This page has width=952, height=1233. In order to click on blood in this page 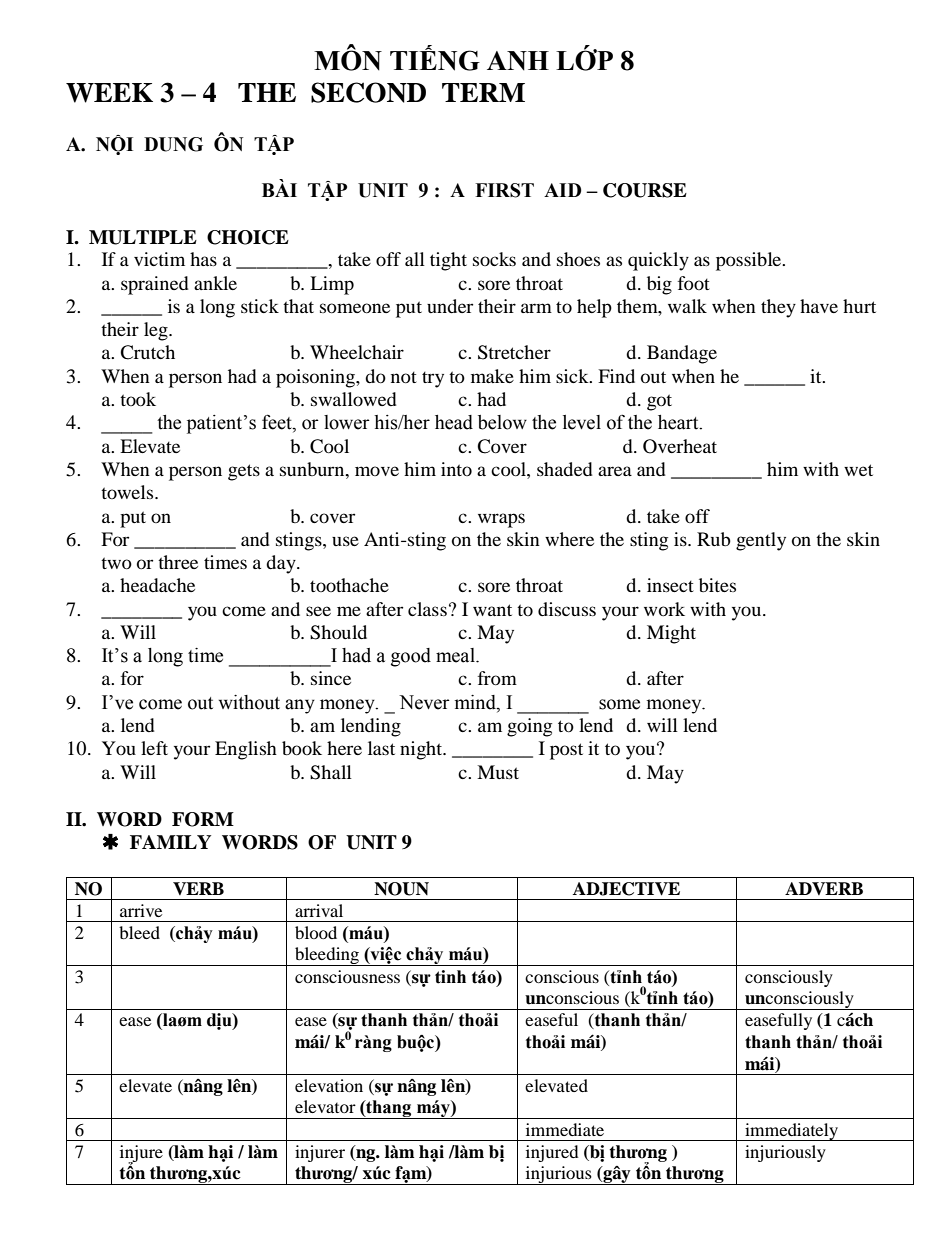, I will do `click(316, 932)`.
